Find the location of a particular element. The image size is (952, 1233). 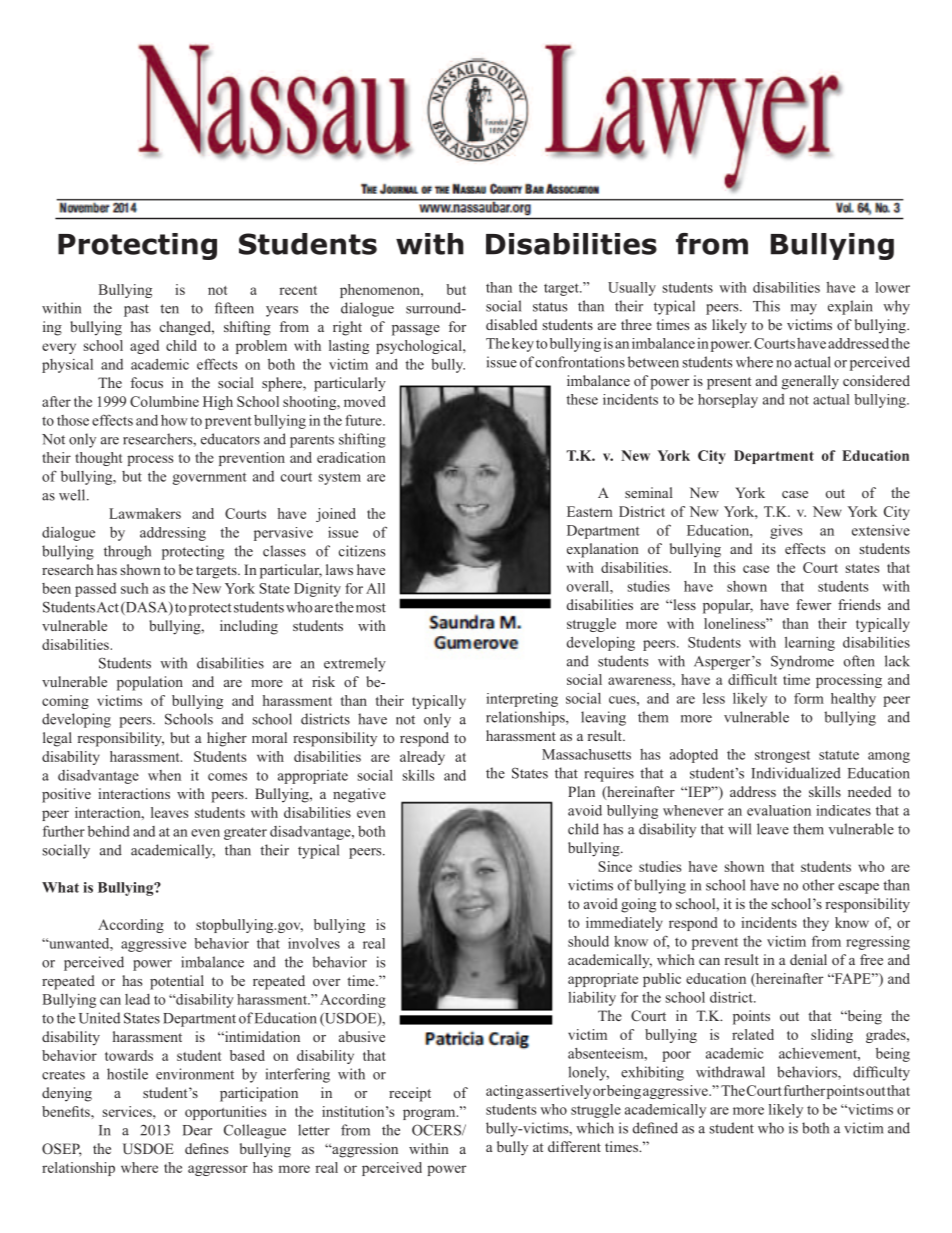

they is located at coordinates (816, 924).
